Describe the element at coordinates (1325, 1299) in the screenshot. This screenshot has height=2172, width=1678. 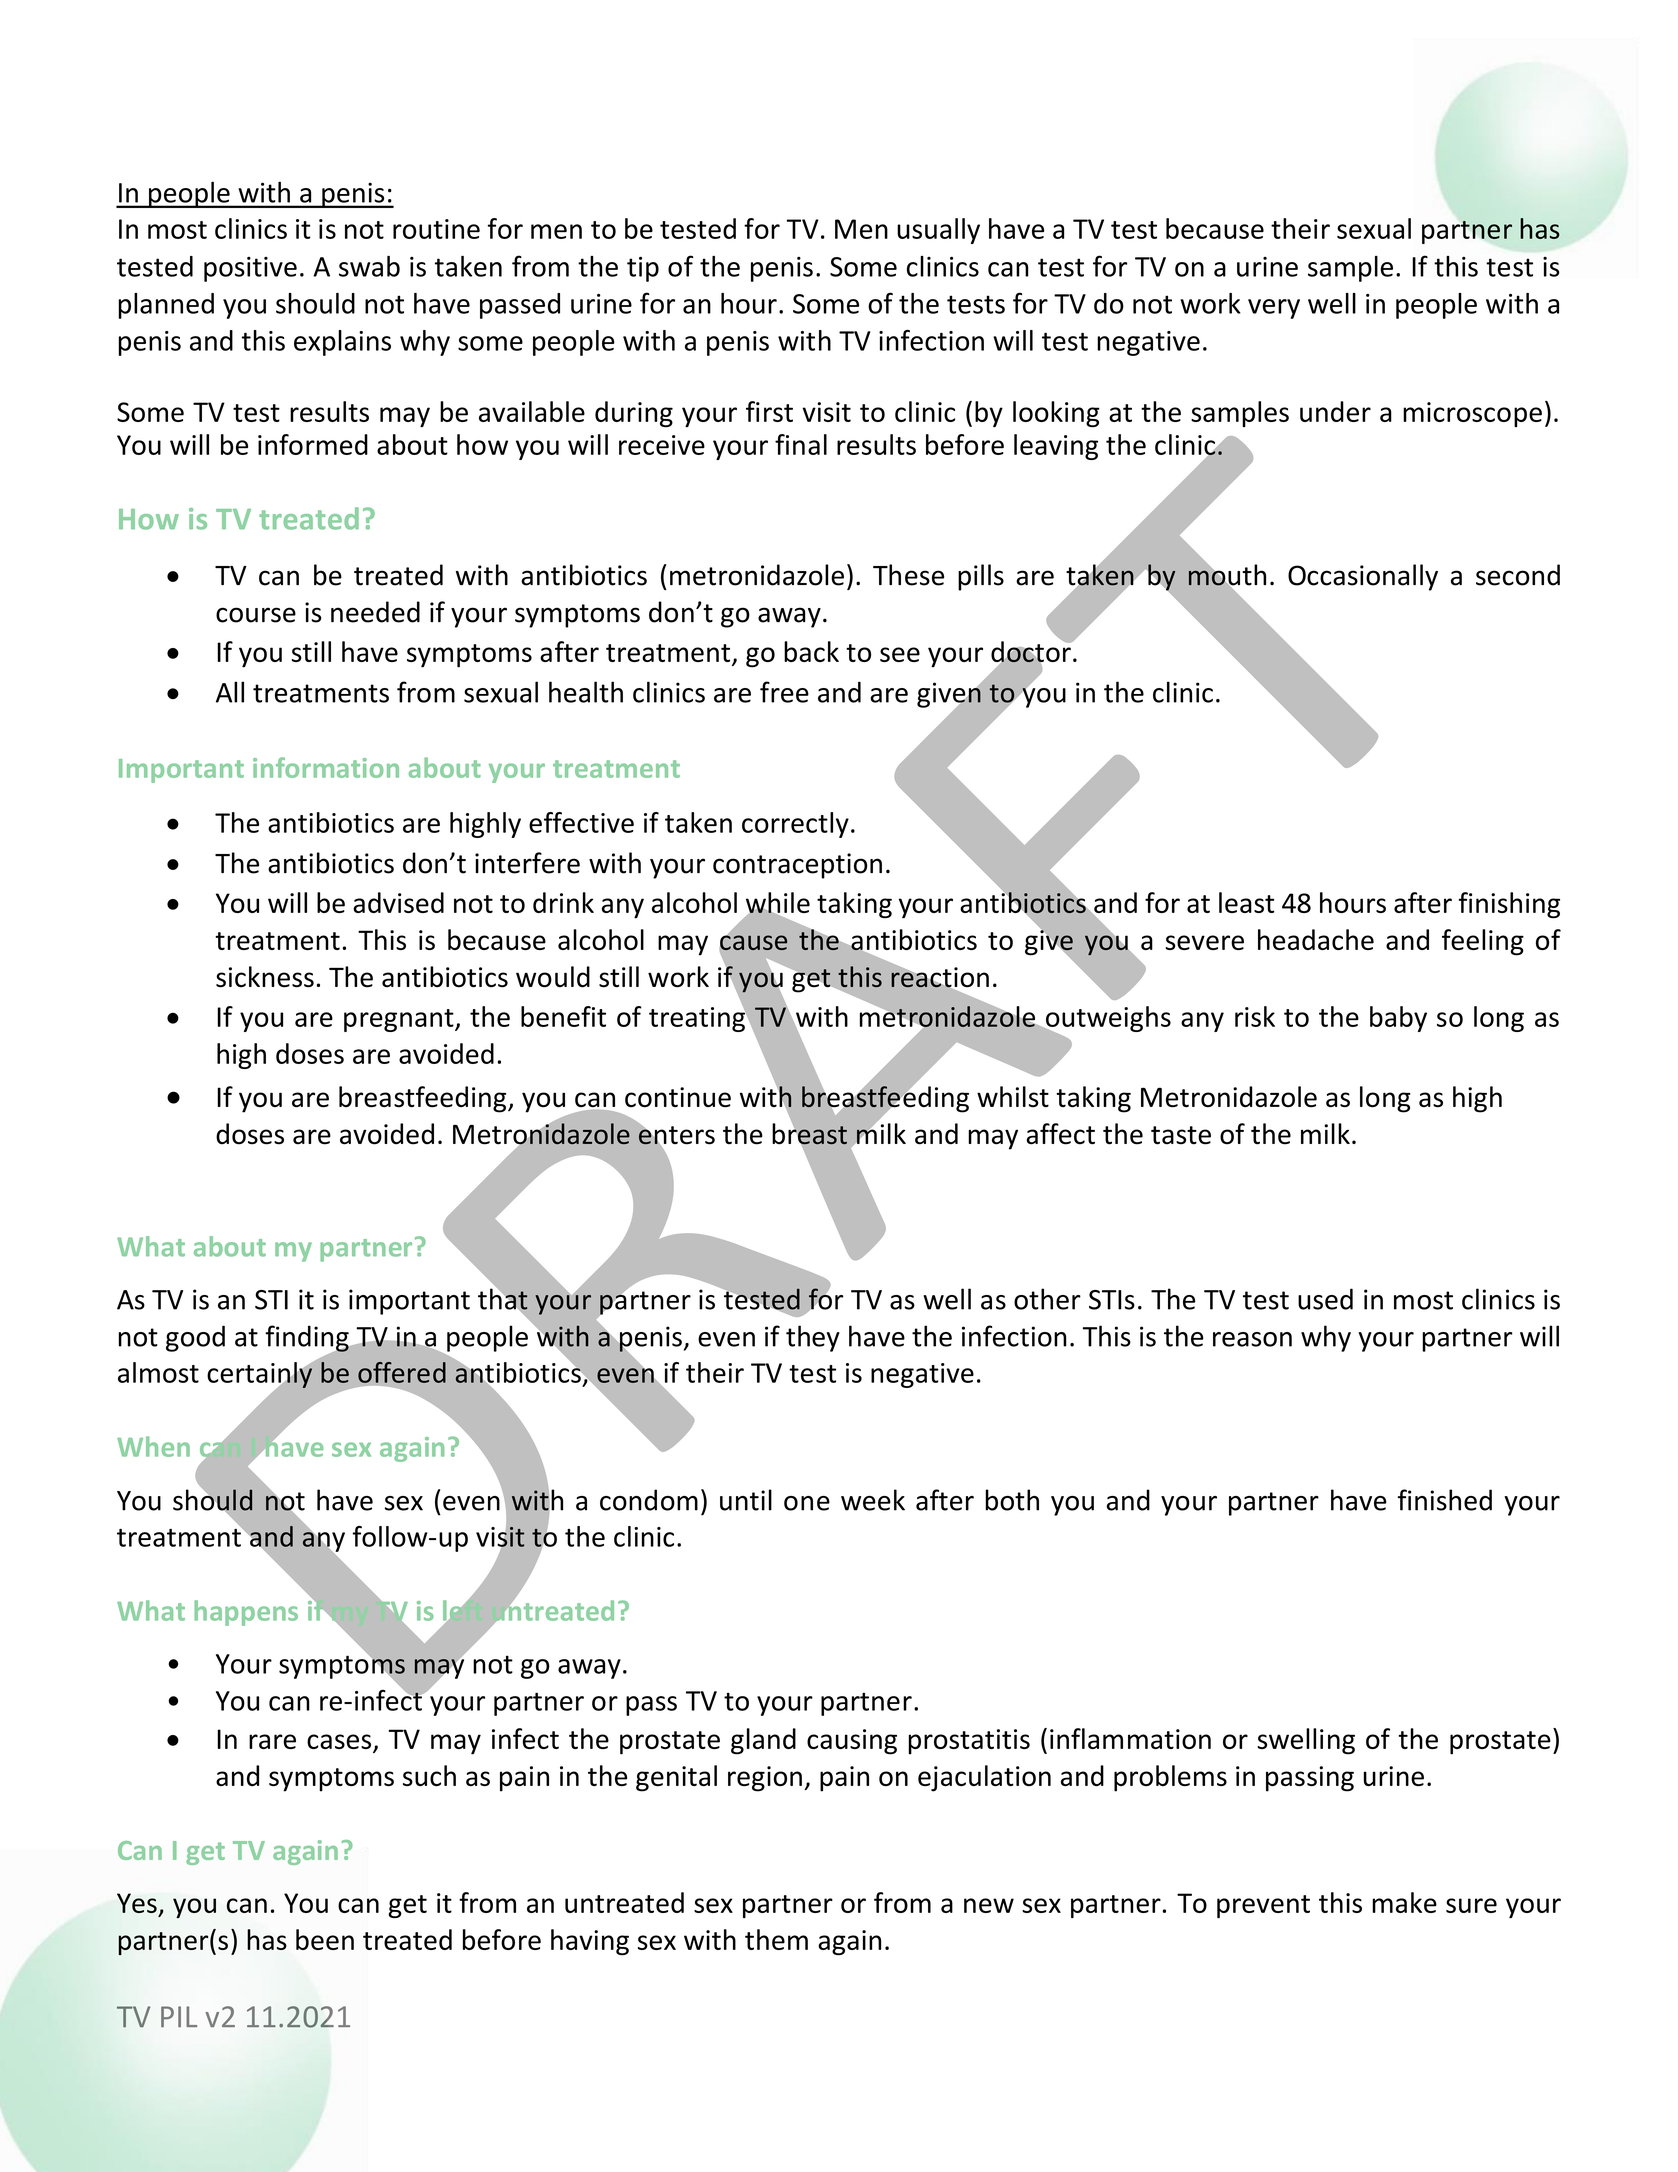
I see `used` at that location.
